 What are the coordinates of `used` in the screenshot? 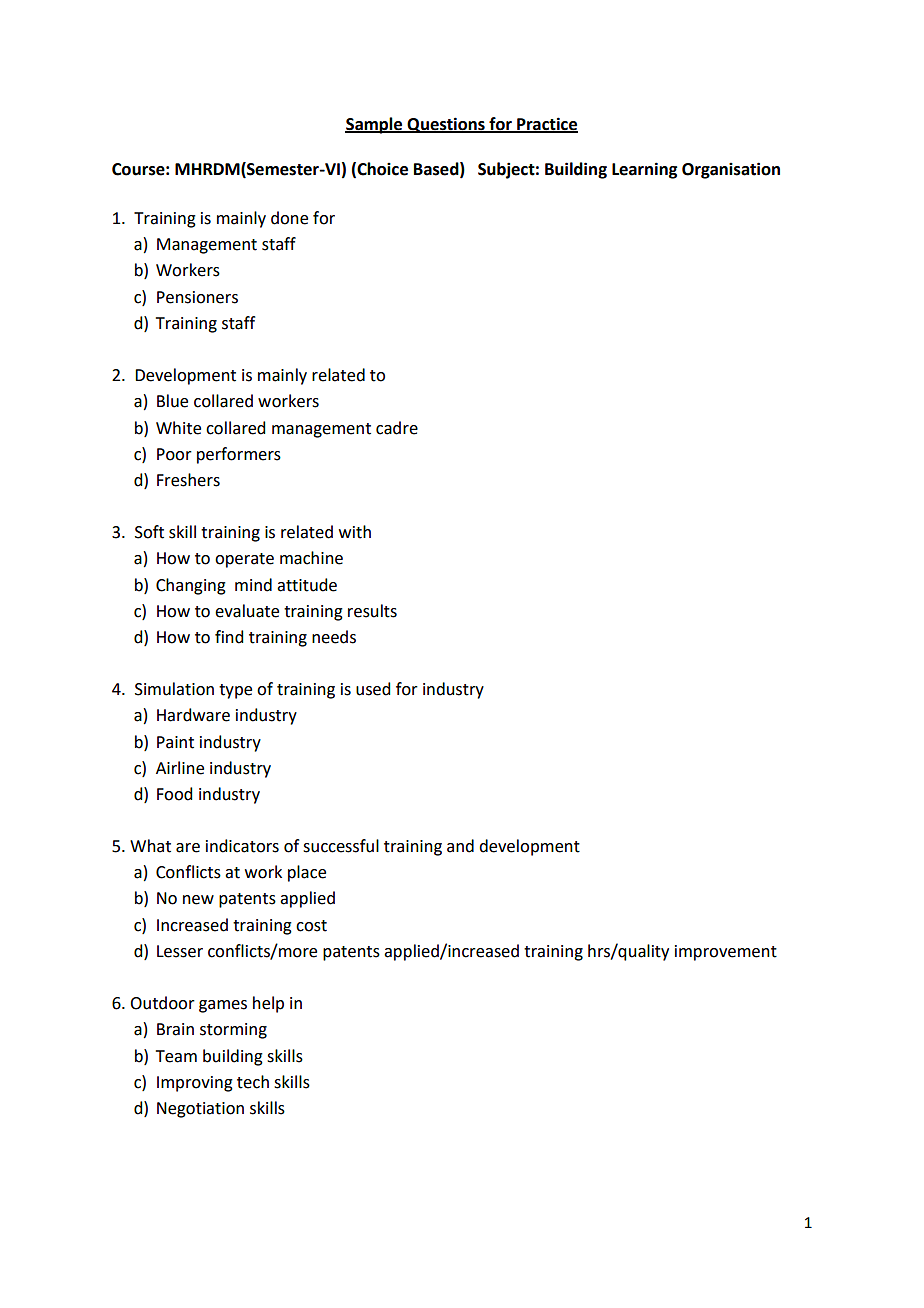 It's located at (373, 689).
